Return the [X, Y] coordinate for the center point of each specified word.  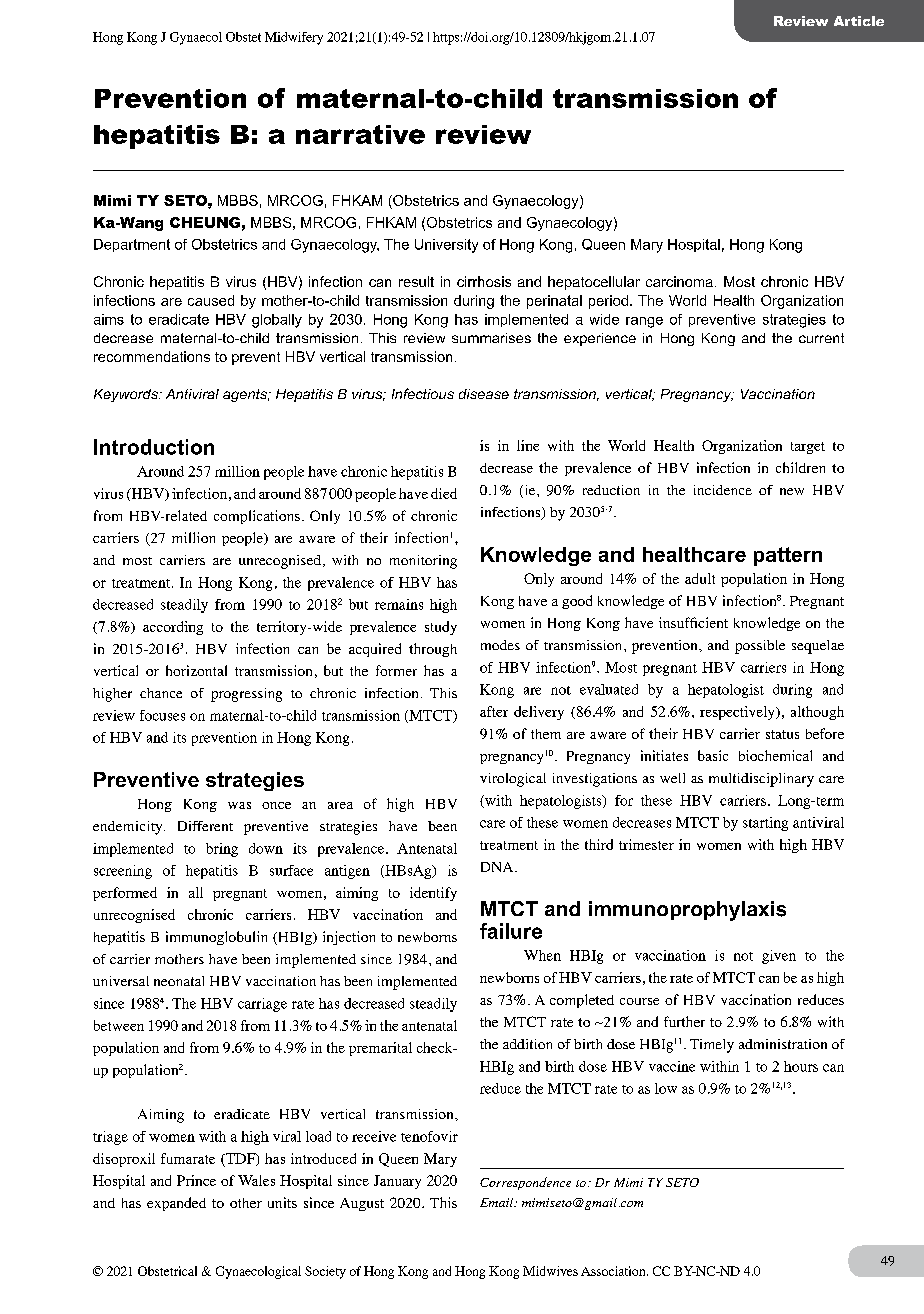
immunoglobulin [216, 938]
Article [859, 21]
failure [511, 931]
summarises [491, 338]
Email [498, 1202]
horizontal [196, 670]
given [779, 957]
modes [500, 645]
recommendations [152, 356]
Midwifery [294, 38]
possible [760, 647]
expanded [176, 1204]
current [821, 338]
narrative [360, 134]
